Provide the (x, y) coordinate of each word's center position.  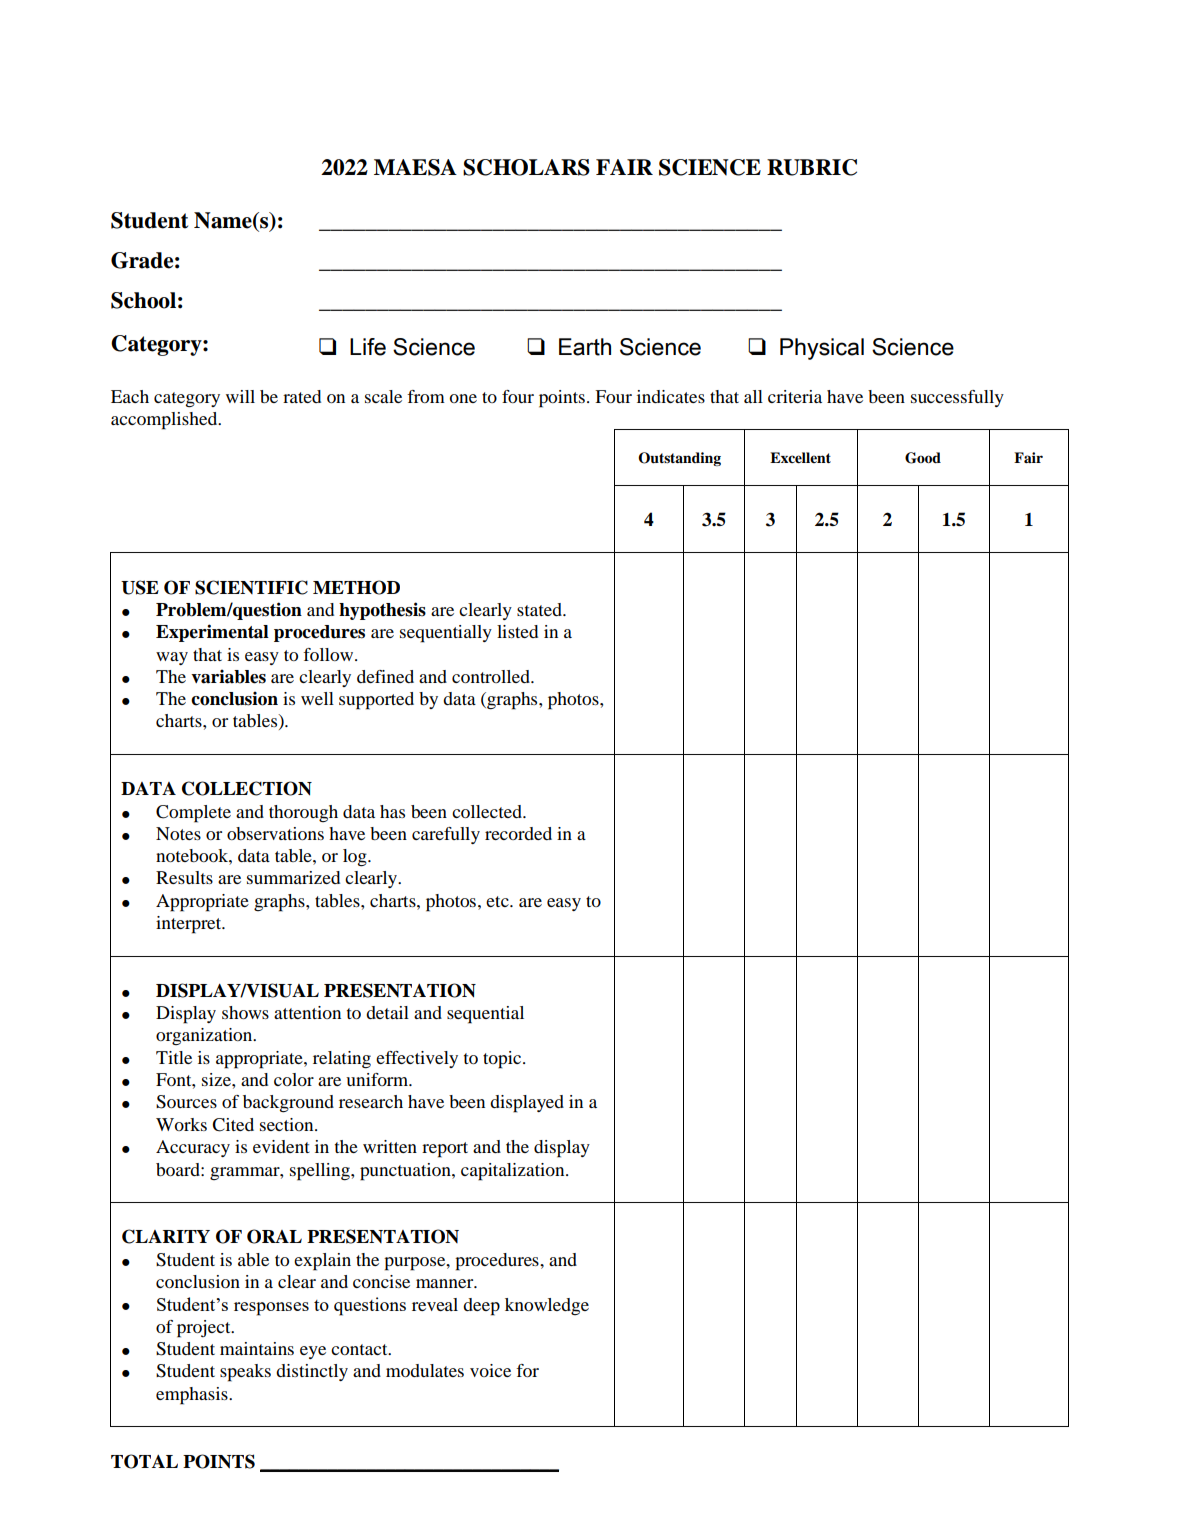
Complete (193, 814)
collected (488, 811)
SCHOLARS (526, 167)
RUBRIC (812, 167)
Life (368, 347)
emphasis (193, 1396)
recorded (518, 833)
